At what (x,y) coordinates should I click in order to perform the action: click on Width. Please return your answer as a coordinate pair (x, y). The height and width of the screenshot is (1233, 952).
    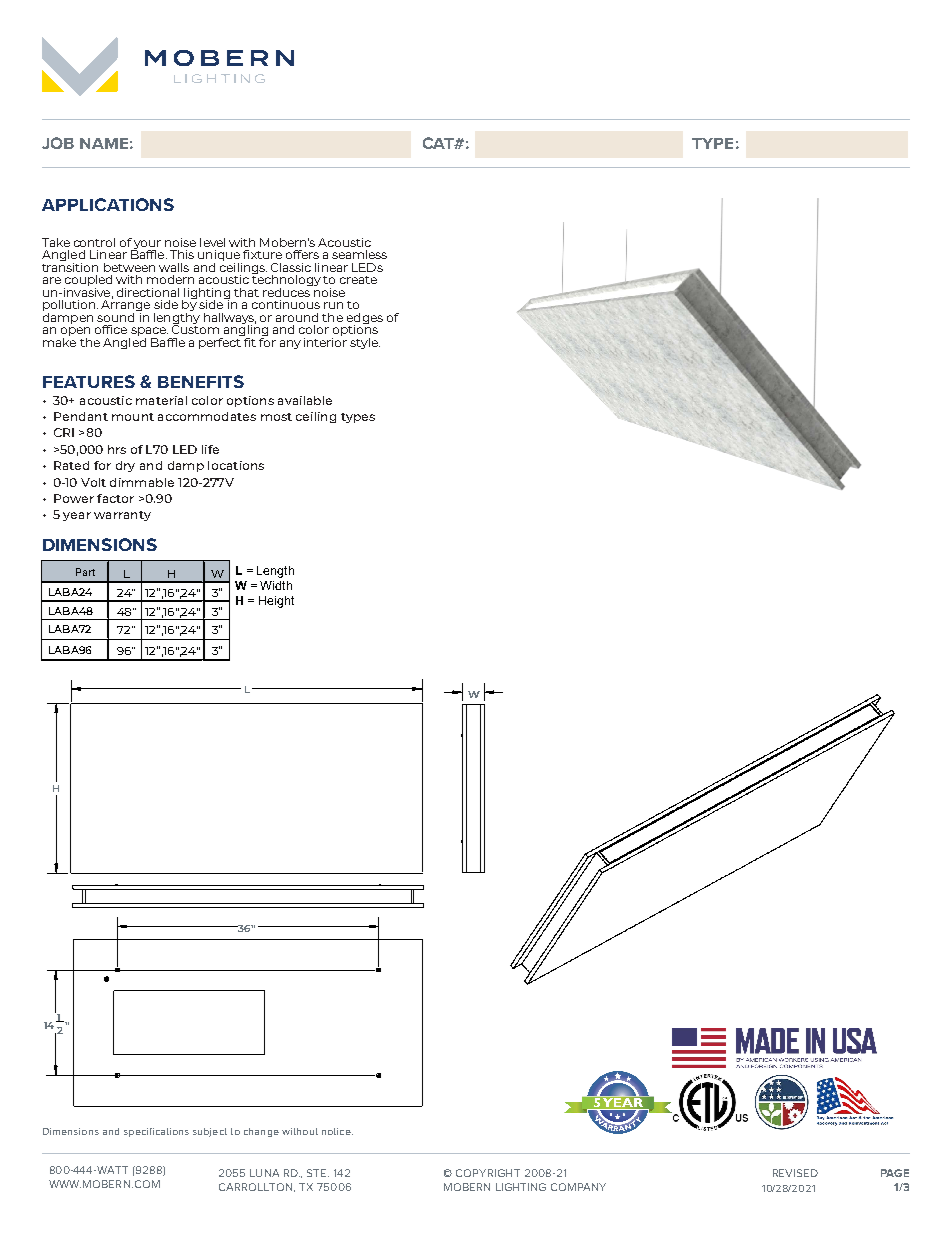
    Looking at the image, I should click on (276, 585).
